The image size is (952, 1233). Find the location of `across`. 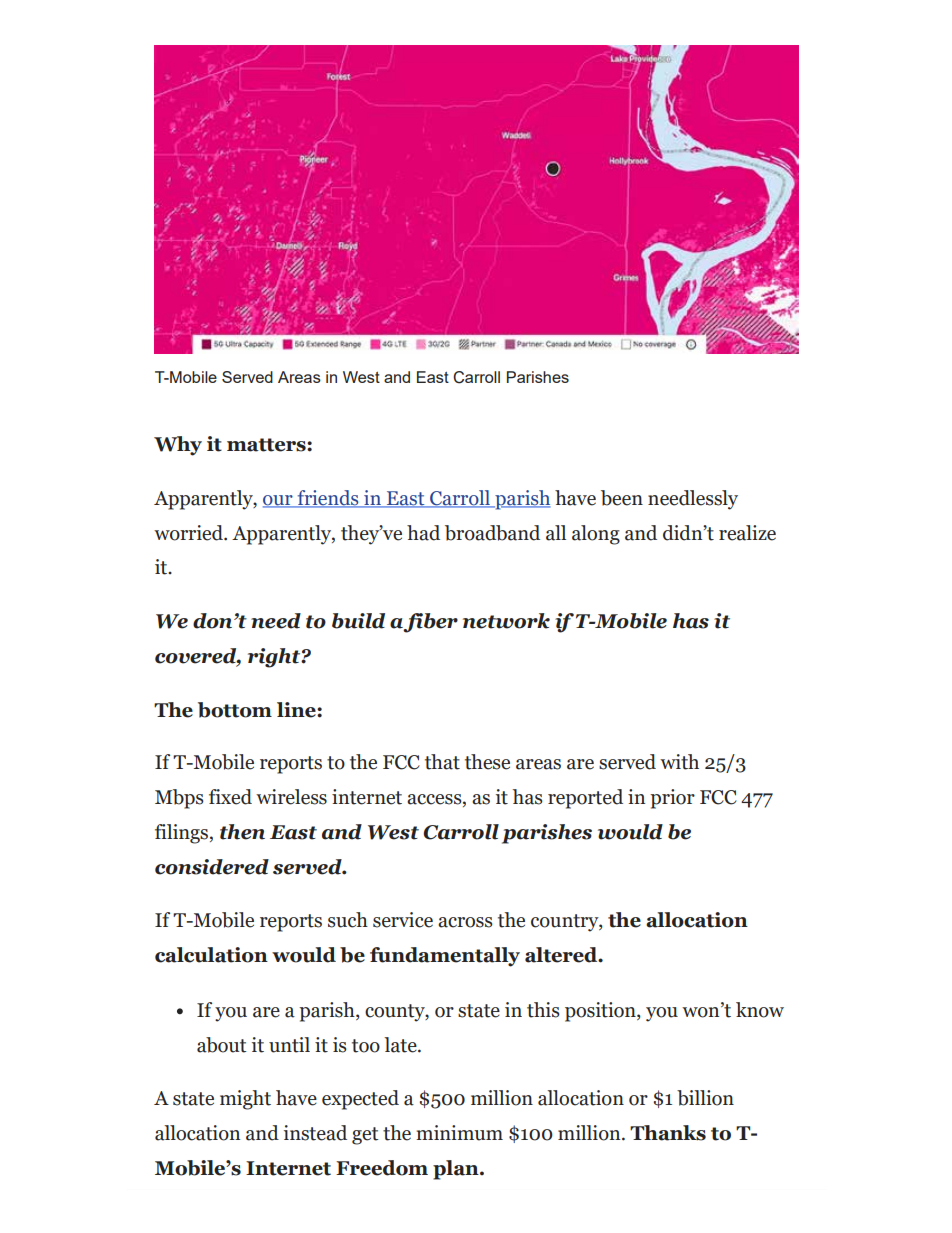

across is located at coordinates (465, 922).
